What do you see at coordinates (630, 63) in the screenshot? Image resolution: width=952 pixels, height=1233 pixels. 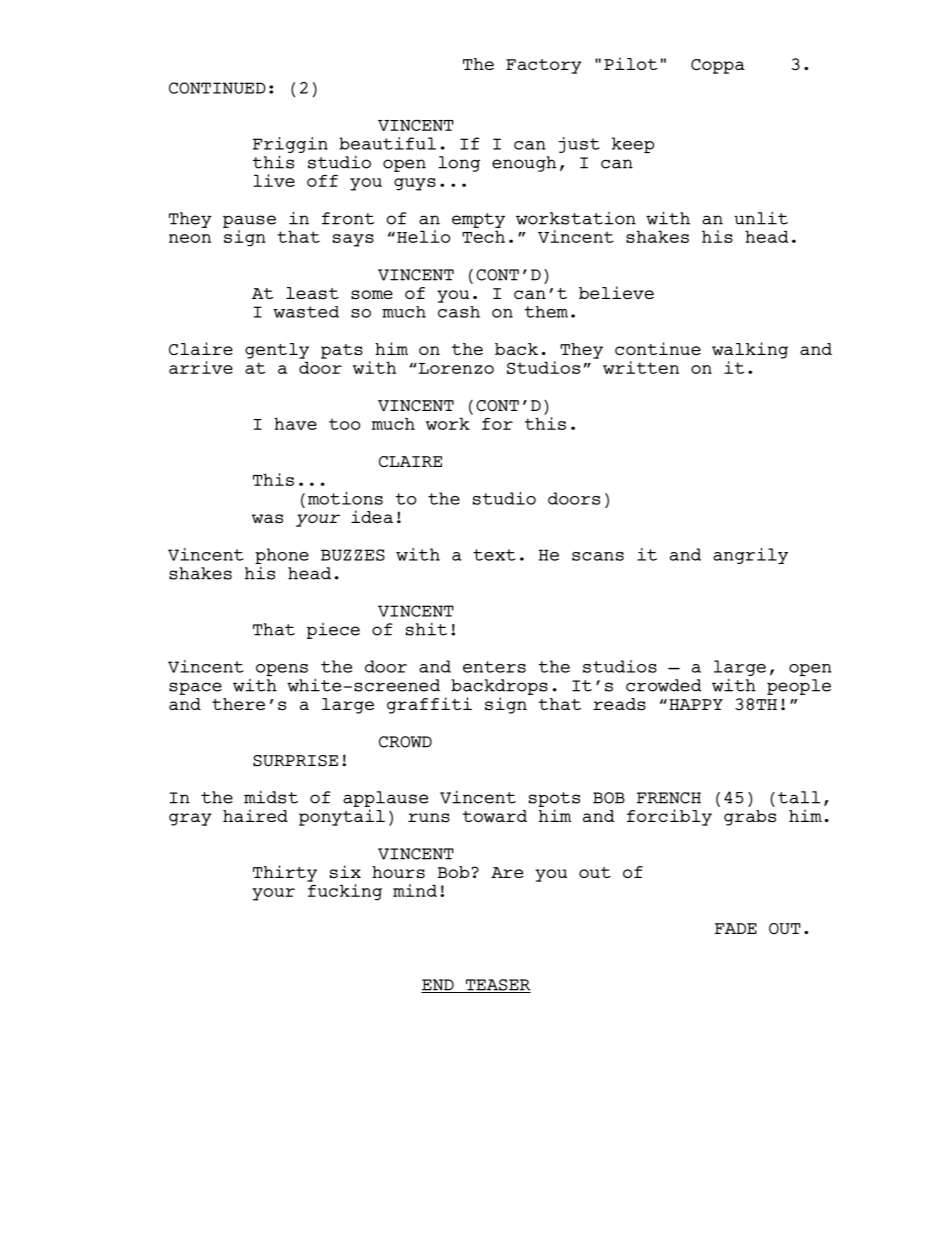 I see `Pilot` at bounding box center [630, 63].
